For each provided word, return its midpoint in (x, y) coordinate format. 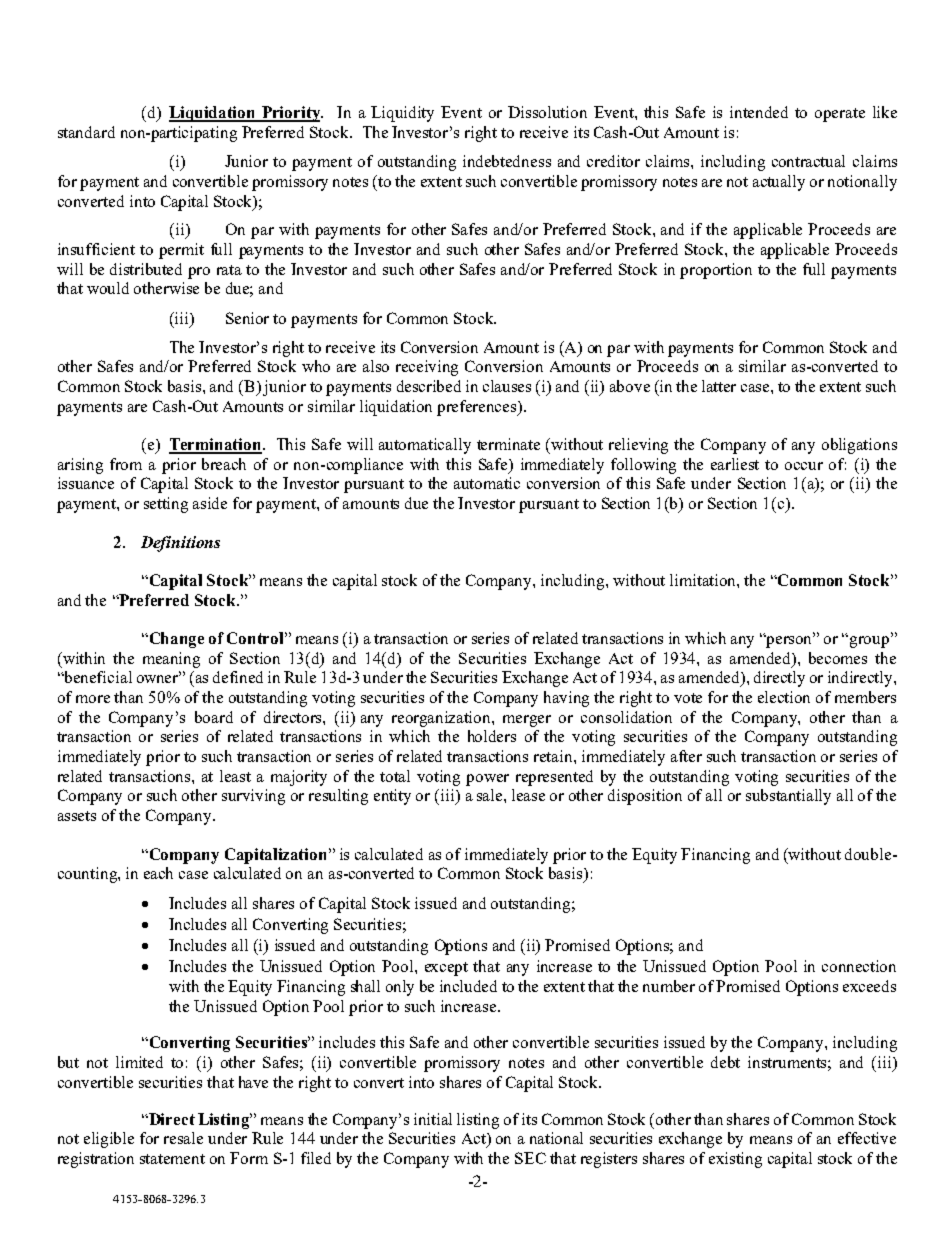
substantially (788, 797)
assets (77, 816)
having (566, 699)
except (446, 969)
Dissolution (547, 112)
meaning (171, 660)
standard (86, 132)
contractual (808, 161)
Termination (216, 445)
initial (433, 1119)
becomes (838, 658)
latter (719, 386)
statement (172, 1159)
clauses (507, 386)
